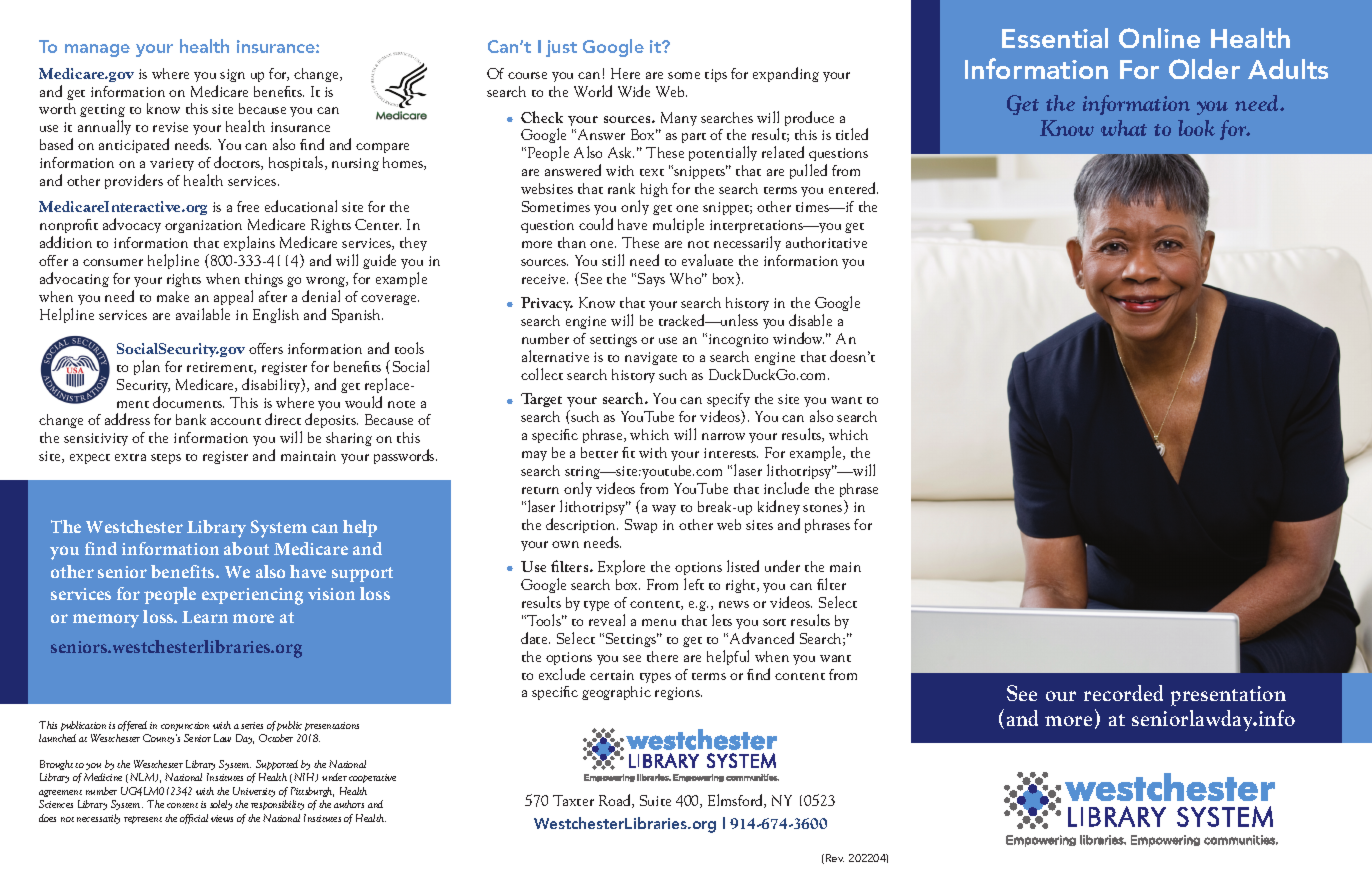  What do you see at coordinates (203, 314) in the document?
I see `available` at bounding box center [203, 314].
